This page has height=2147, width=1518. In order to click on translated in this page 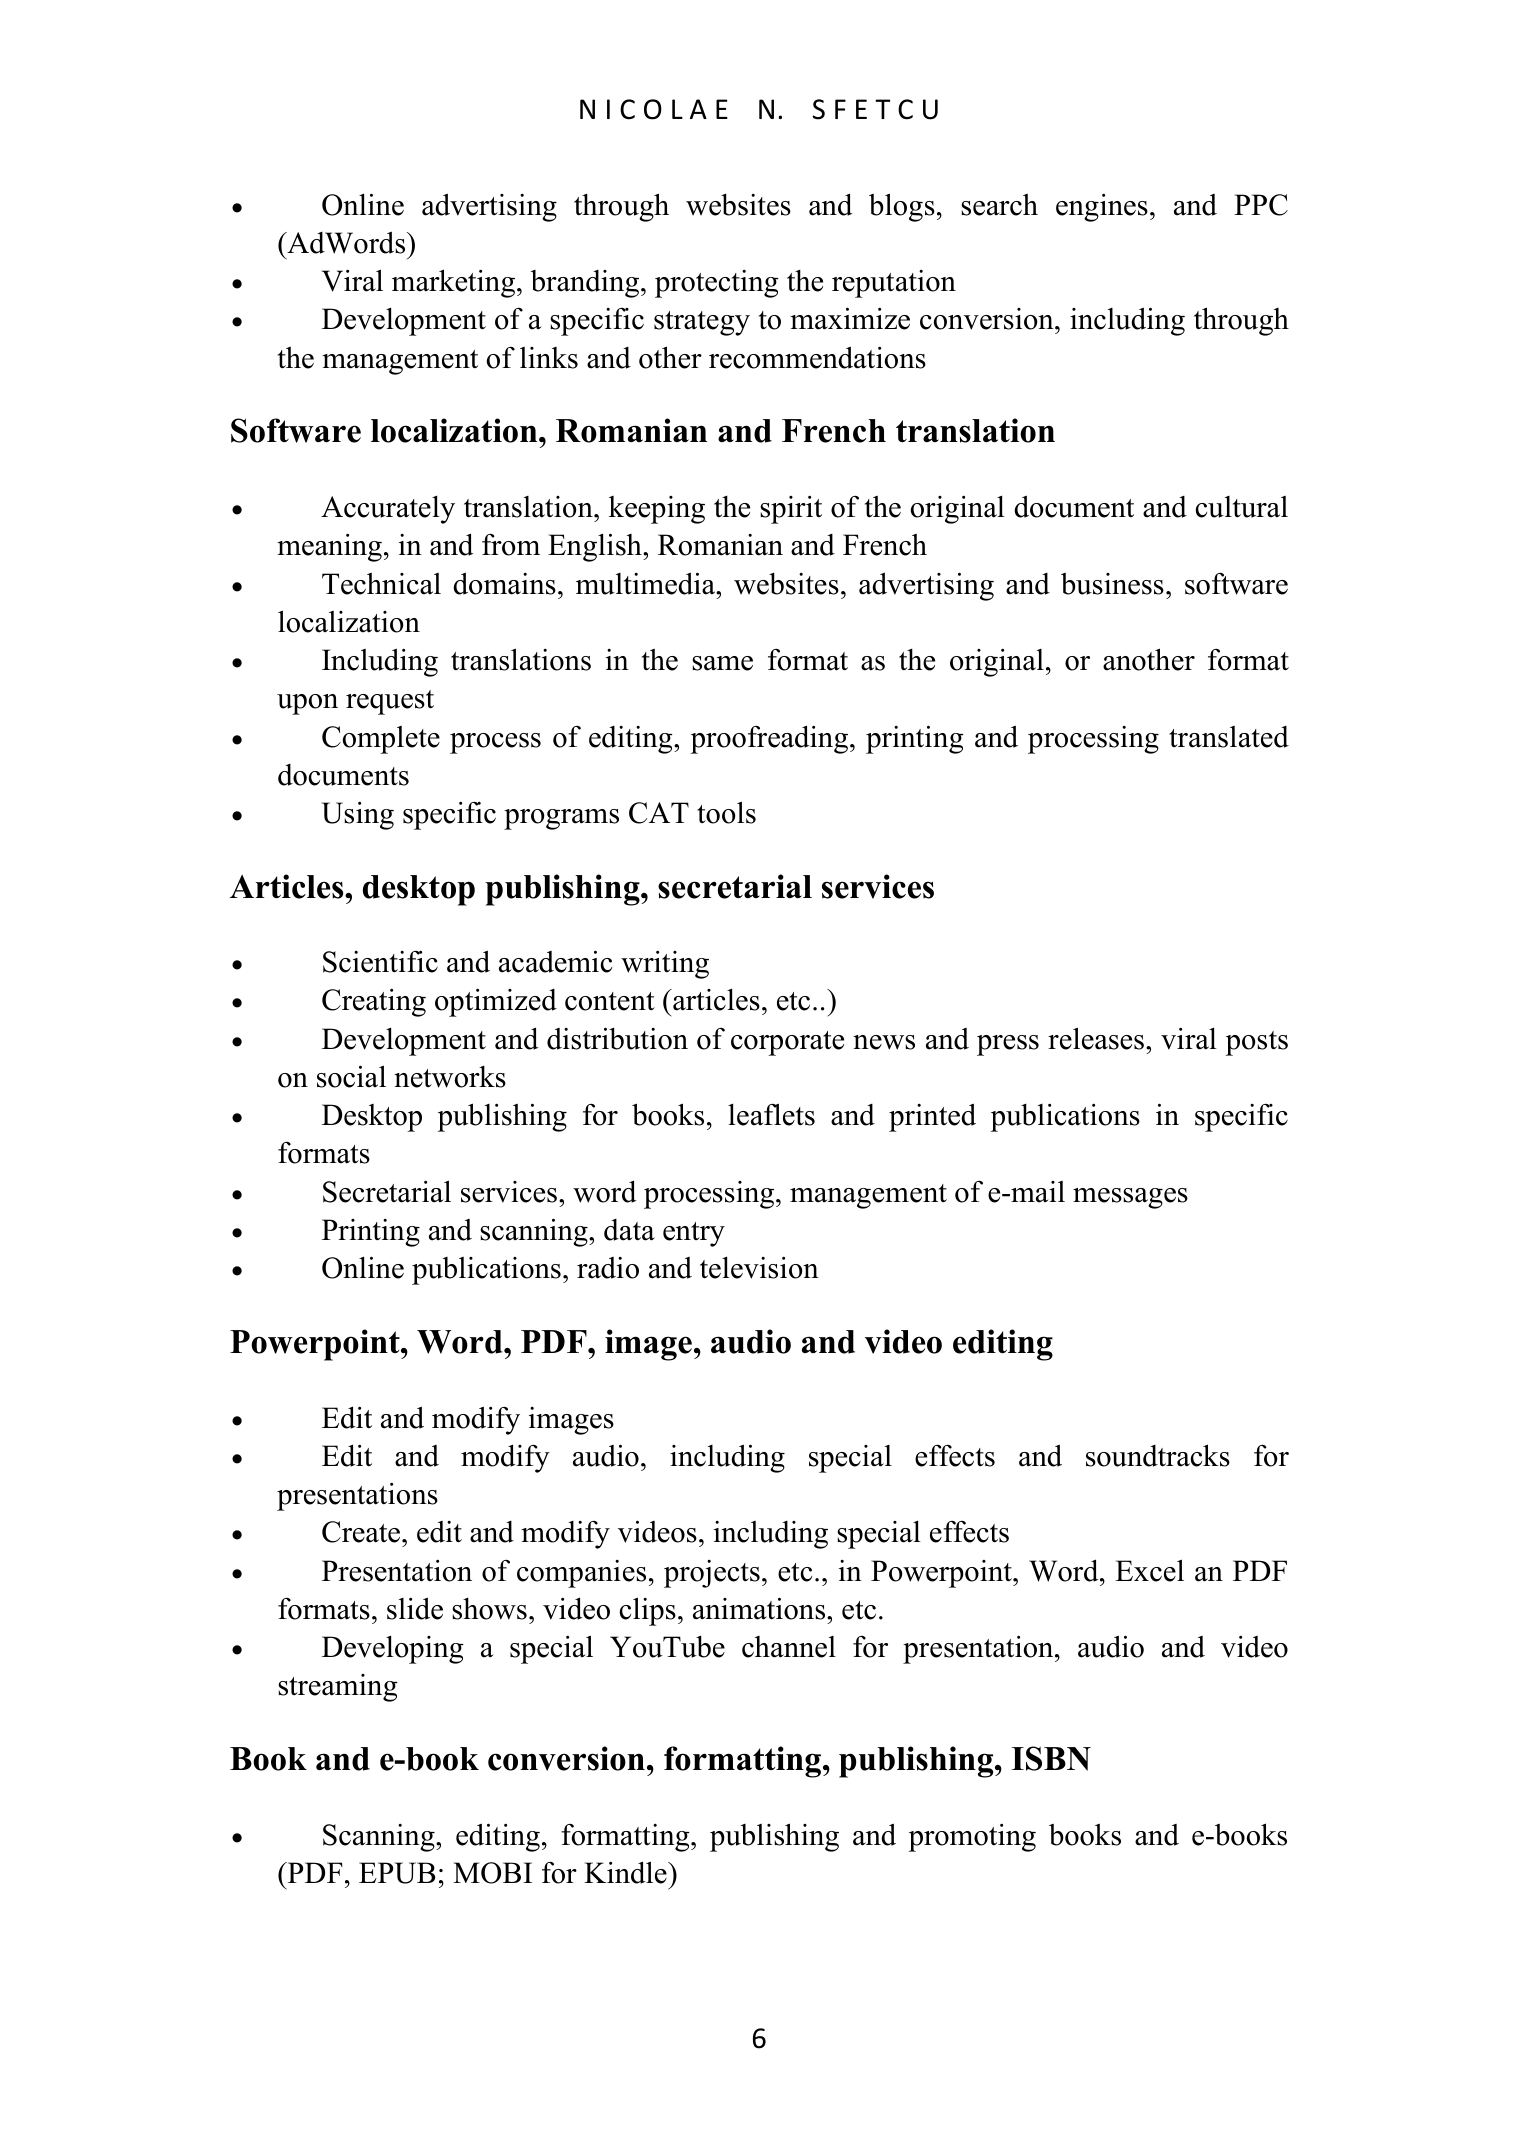, I will do `click(1229, 737)`.
